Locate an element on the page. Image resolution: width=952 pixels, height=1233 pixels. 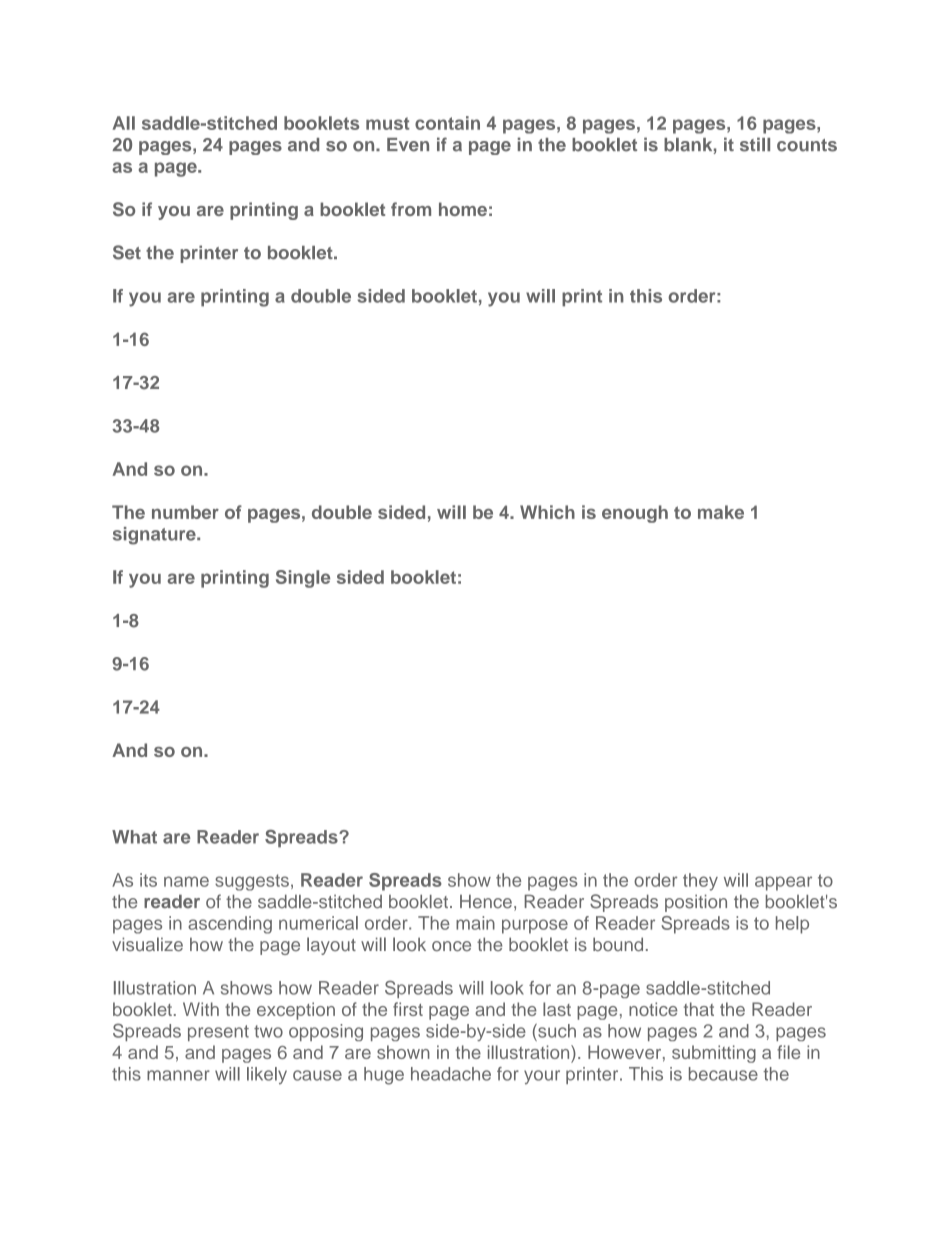
headache is located at coordinates (451, 1074).
